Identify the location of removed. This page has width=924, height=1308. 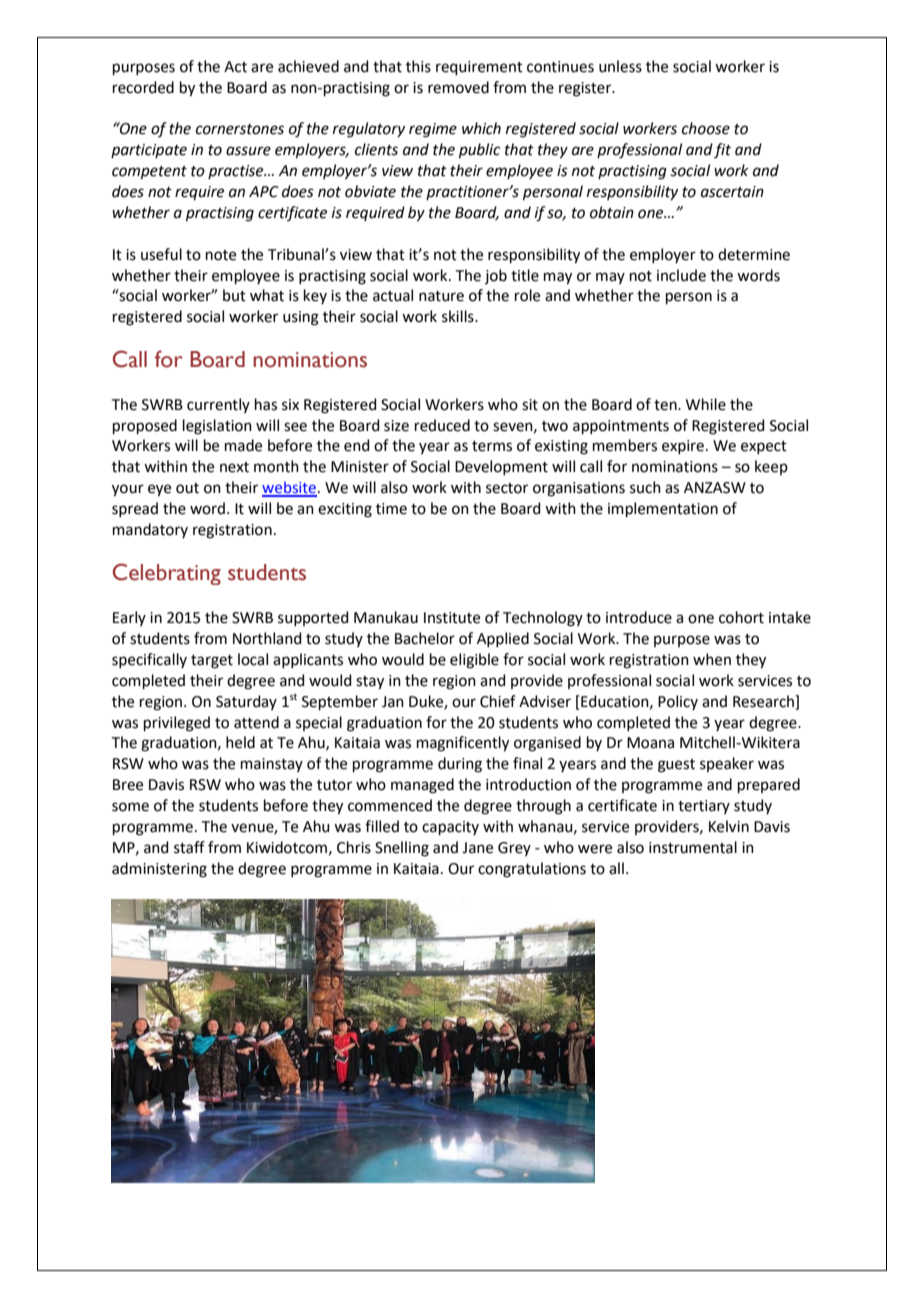
(458, 87).
